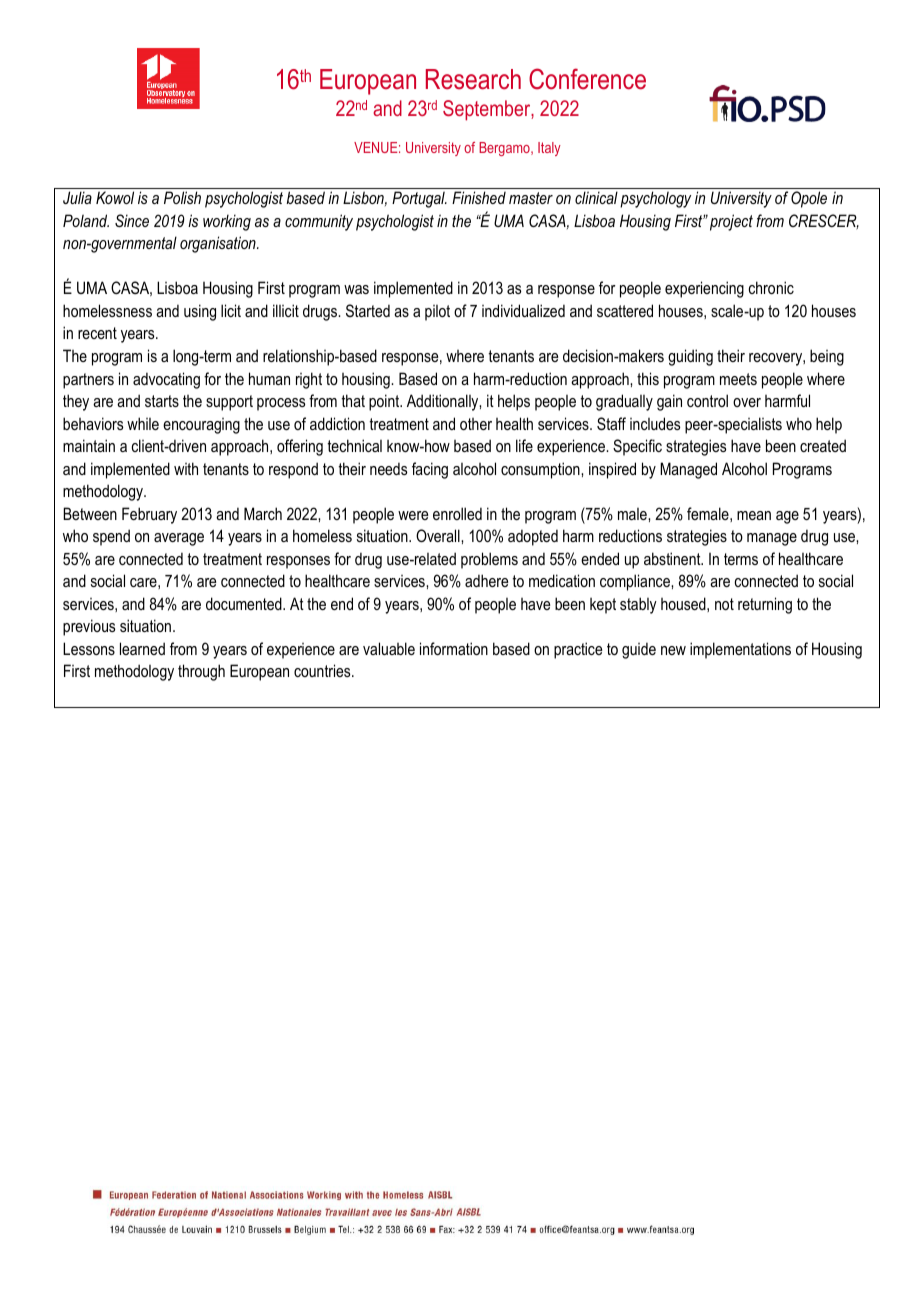 The width and height of the document is (924, 1307). I want to click on learned, so click(142, 648).
